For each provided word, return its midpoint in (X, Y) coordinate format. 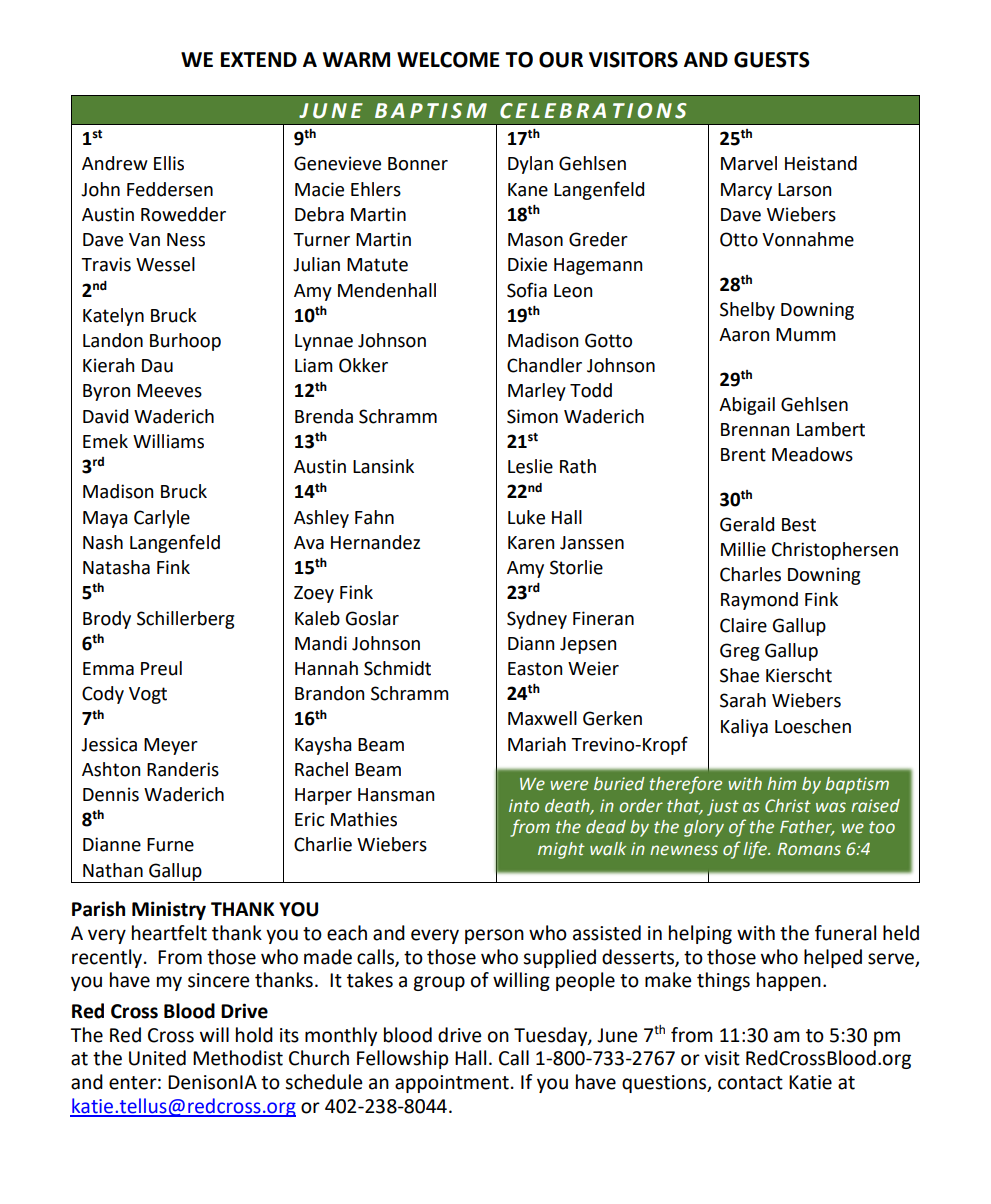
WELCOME (448, 60)
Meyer (171, 746)
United (157, 1058)
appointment (452, 1084)
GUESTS (772, 60)
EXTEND (259, 59)
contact (750, 1083)
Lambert (831, 429)
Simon (532, 416)
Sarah (743, 700)
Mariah (537, 744)
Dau (157, 366)
